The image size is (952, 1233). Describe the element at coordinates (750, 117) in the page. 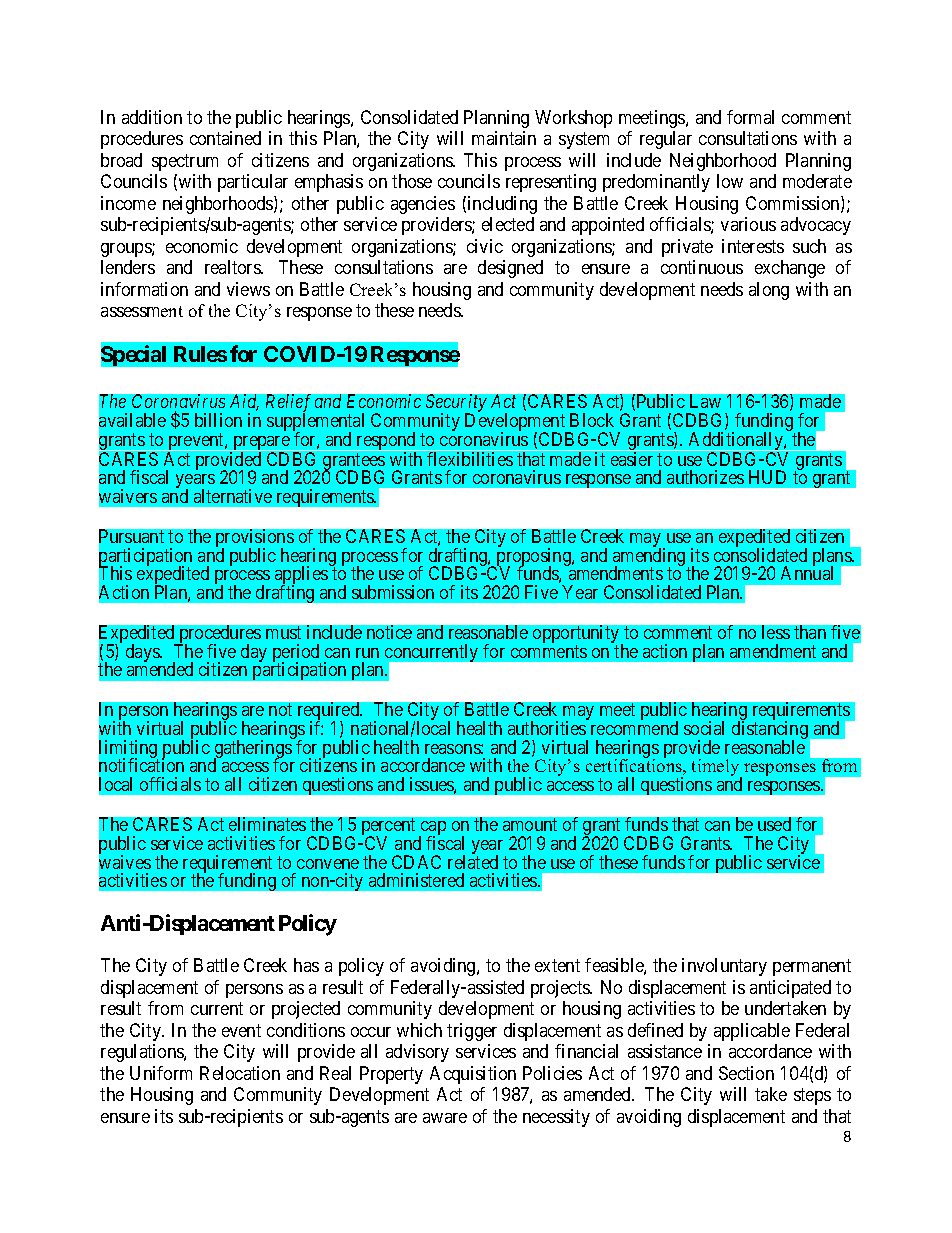

I see `formal` at that location.
